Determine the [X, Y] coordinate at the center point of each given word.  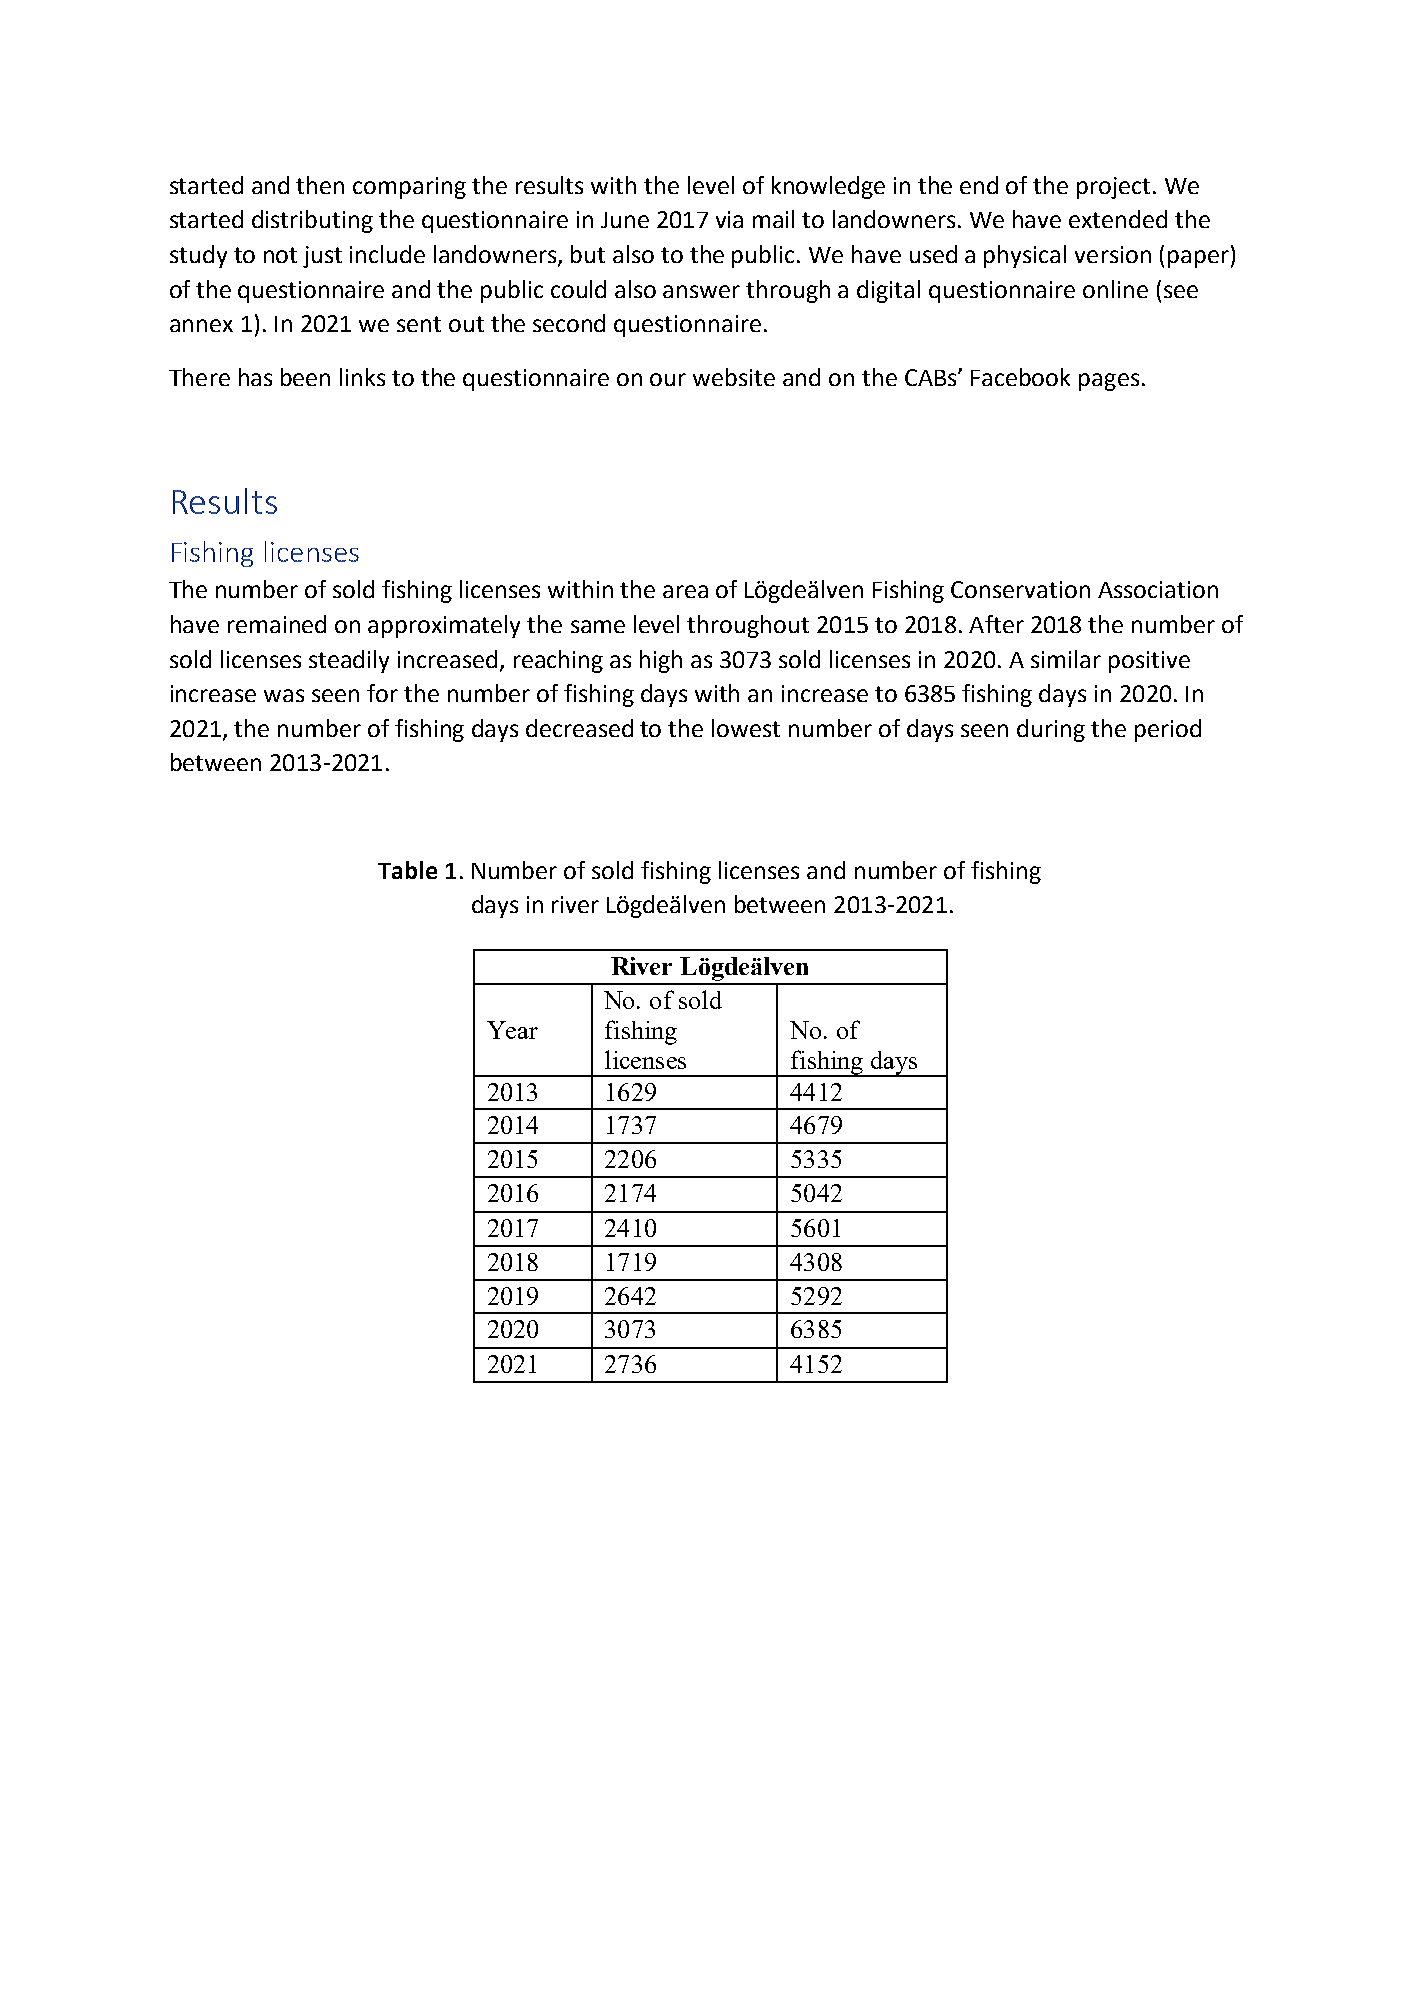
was [284, 695]
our [668, 379]
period [1168, 730]
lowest [746, 728]
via [729, 219]
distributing [312, 221]
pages [1109, 382]
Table [407, 870]
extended [1118, 219]
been [305, 377]
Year [512, 1030]
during [1051, 730]
